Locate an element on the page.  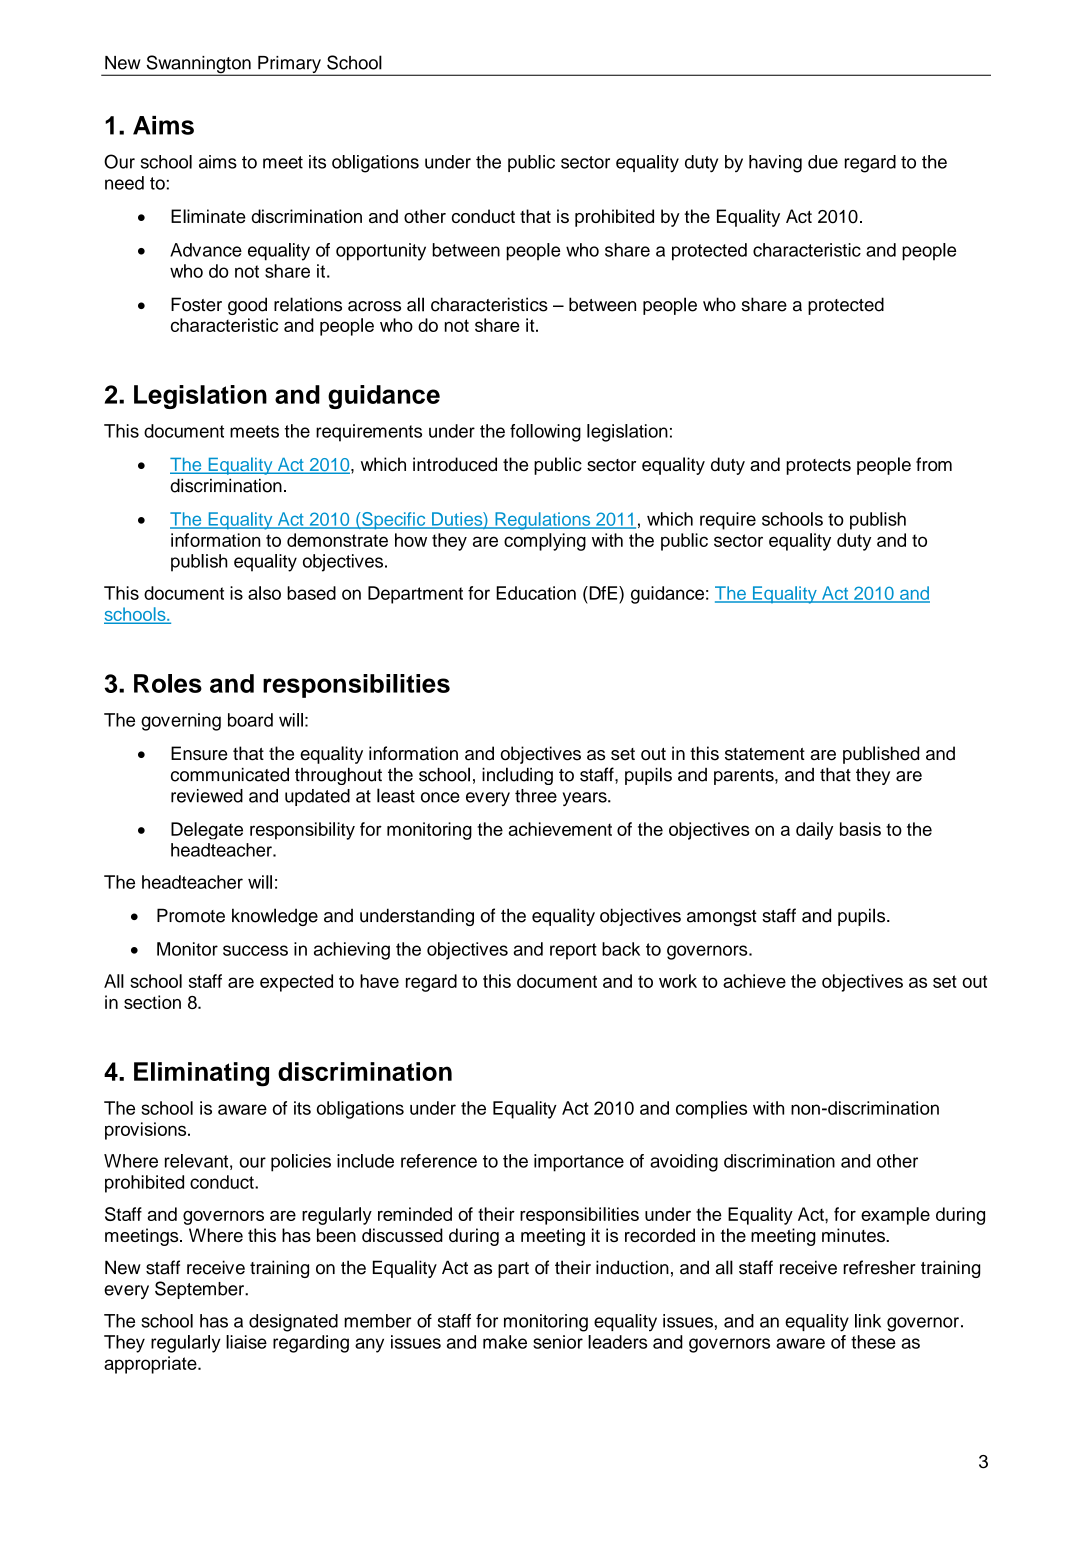
opportunity is located at coordinates (381, 252).
